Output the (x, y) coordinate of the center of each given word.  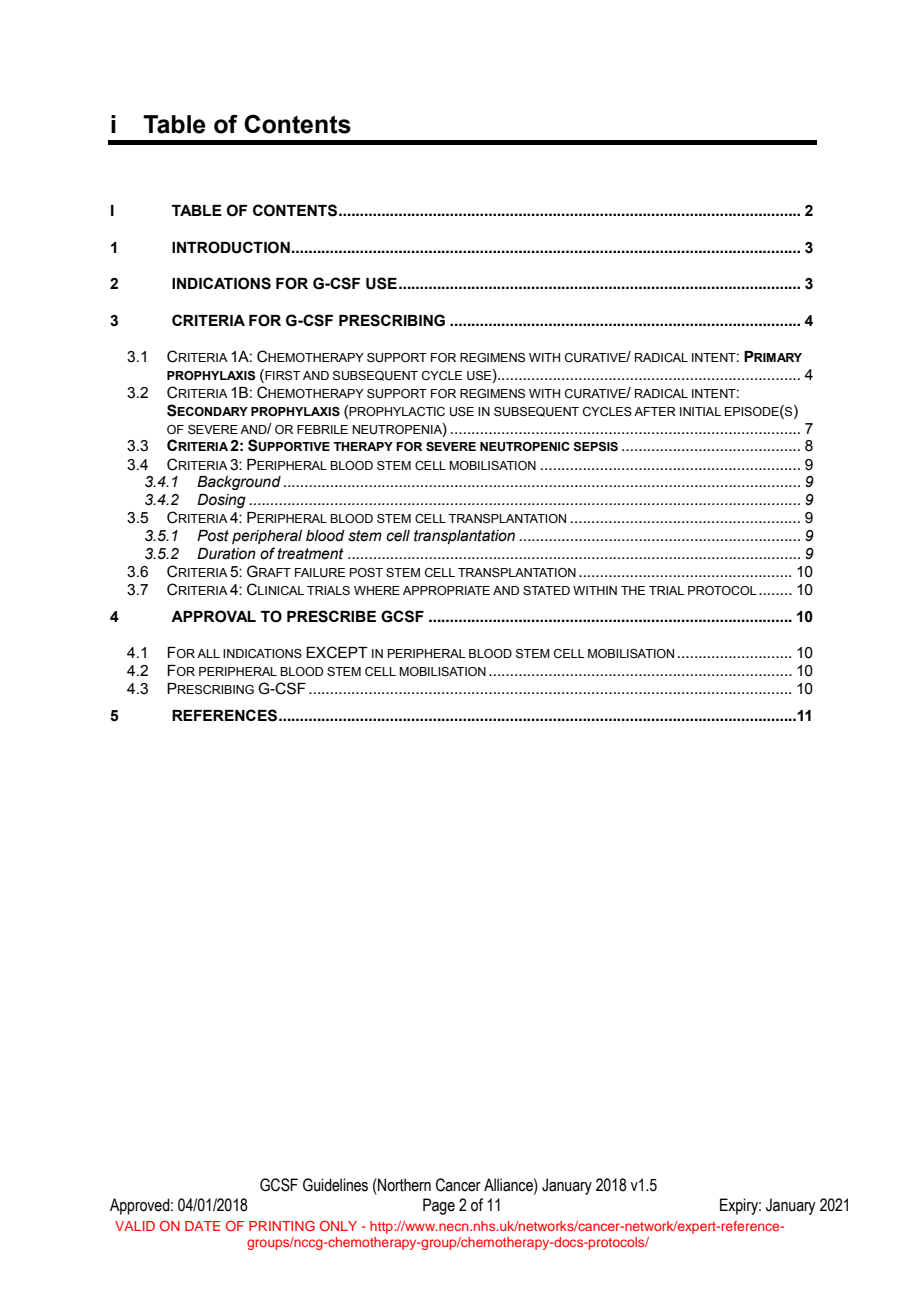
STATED (546, 590)
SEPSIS (595, 447)
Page (439, 1206)
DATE (202, 1226)
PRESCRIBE (331, 616)
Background (239, 483)
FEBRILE (322, 429)
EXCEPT (337, 652)
